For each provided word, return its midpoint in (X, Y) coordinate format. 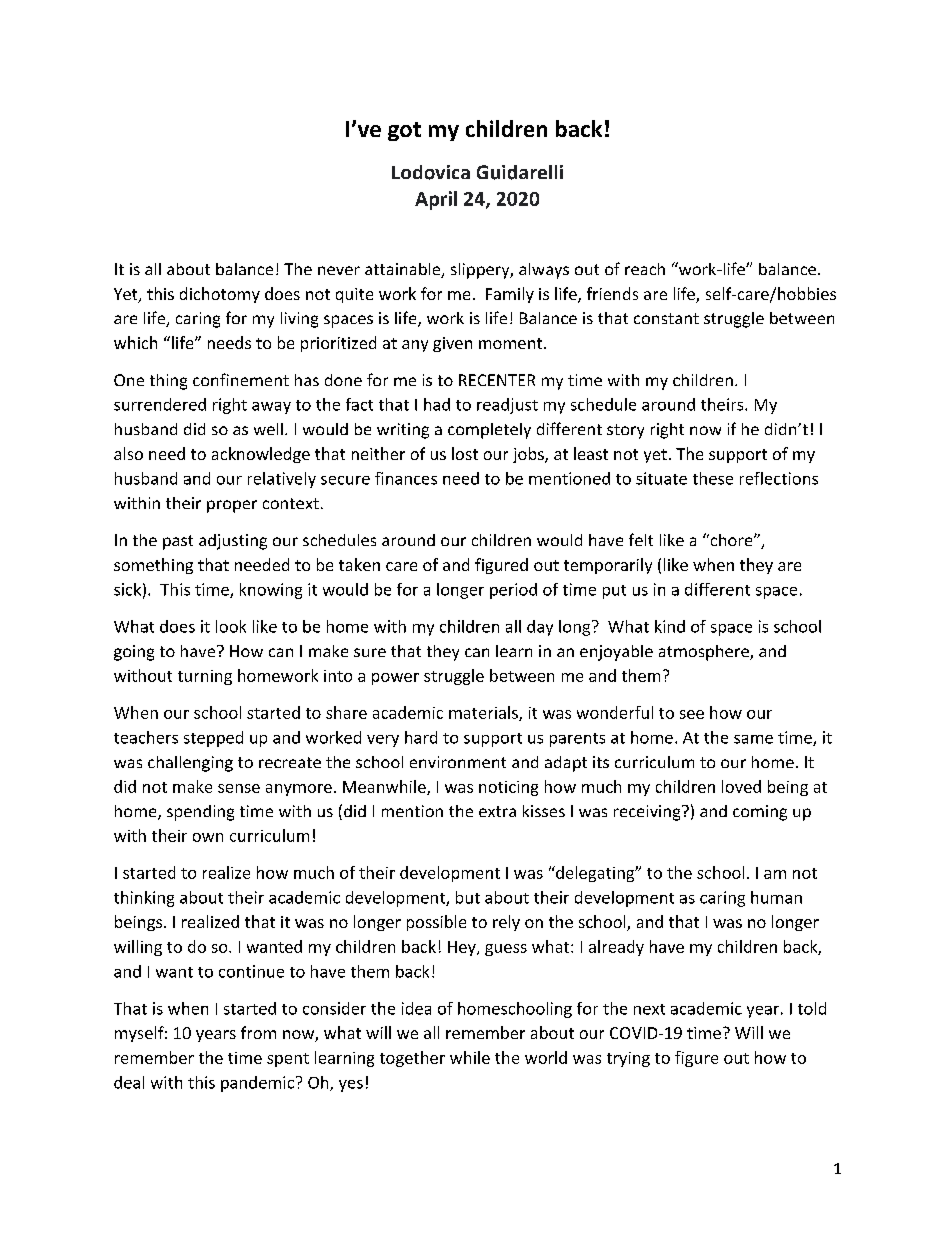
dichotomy (220, 295)
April (436, 200)
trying (628, 1059)
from (258, 1032)
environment (458, 762)
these (713, 478)
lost (465, 453)
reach (645, 269)
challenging (190, 764)
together (412, 1059)
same (753, 739)
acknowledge (261, 455)
